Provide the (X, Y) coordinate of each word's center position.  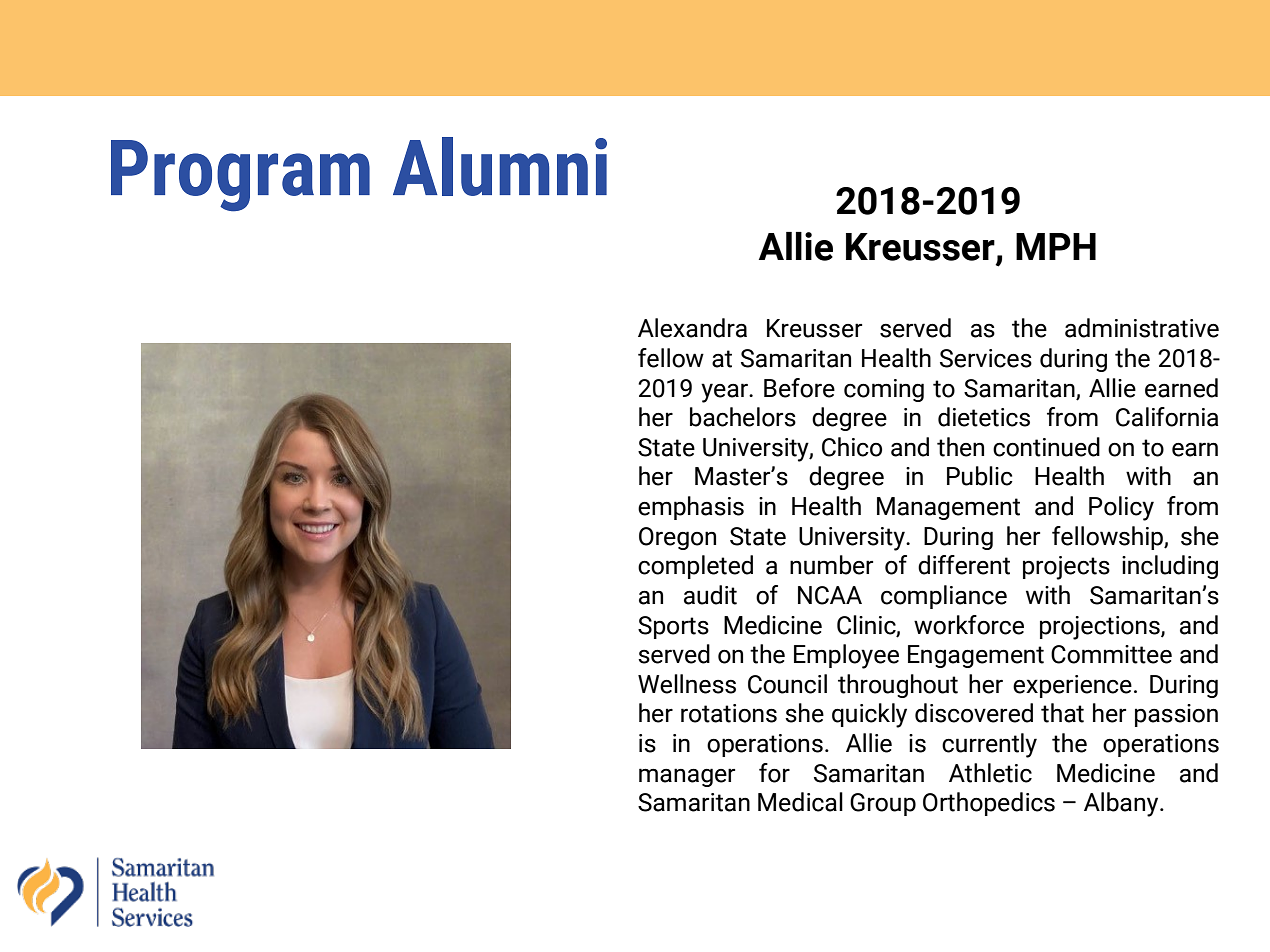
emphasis (691, 508)
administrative (1142, 328)
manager (687, 777)
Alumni (500, 166)
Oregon (677, 538)
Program (240, 176)
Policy (1121, 508)
